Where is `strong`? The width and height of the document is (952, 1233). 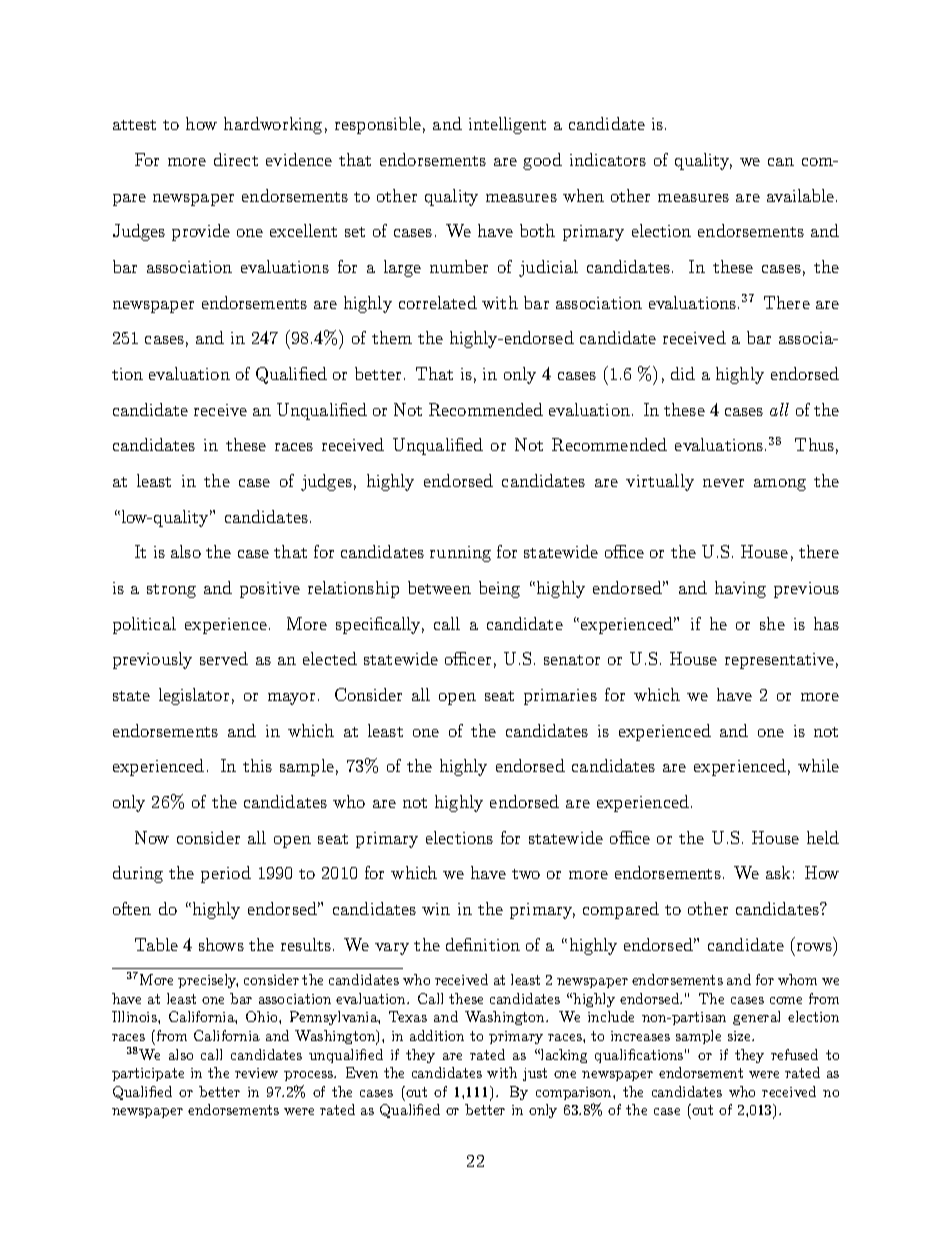
strong is located at coordinates (171, 591).
